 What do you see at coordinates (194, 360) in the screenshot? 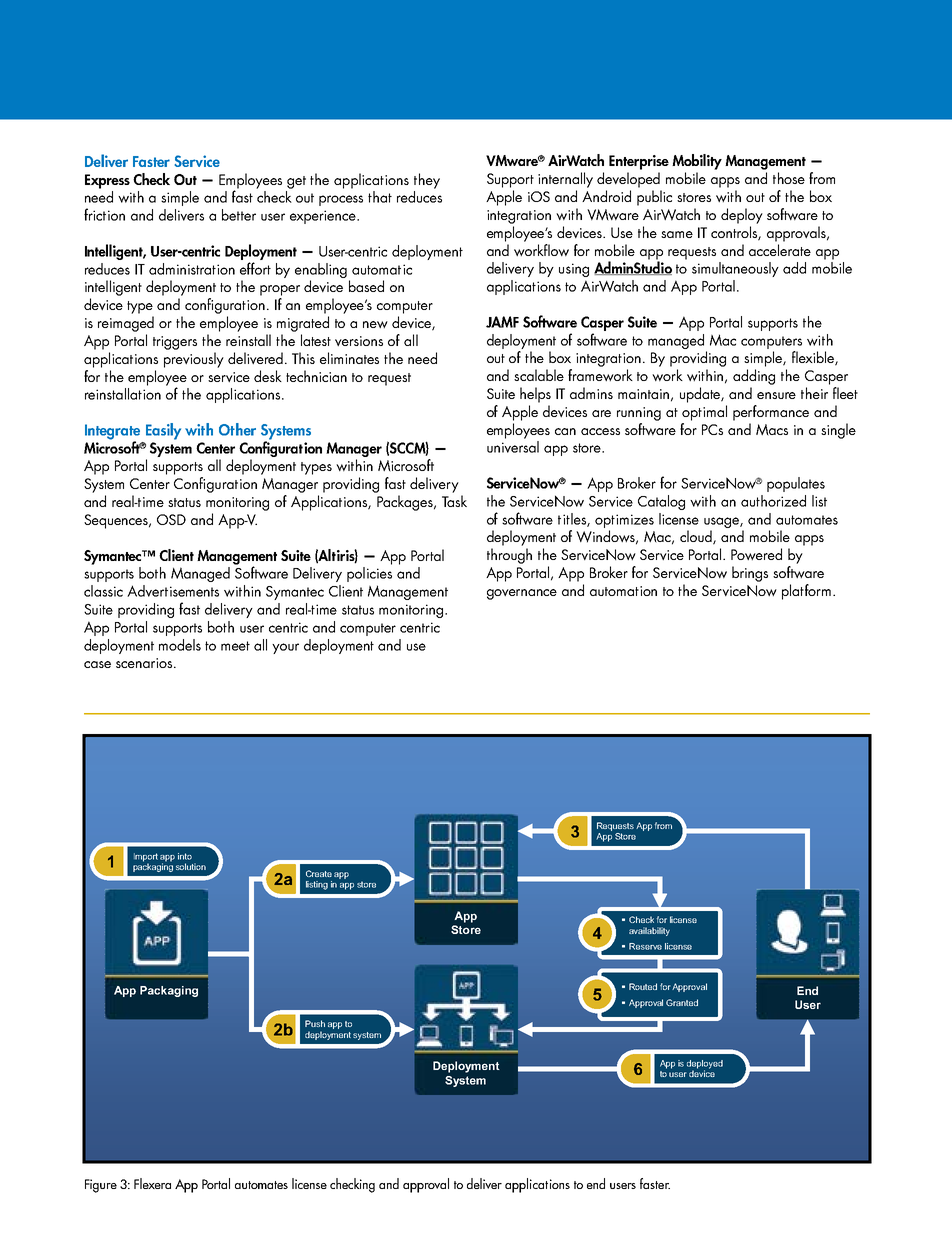
I see `previously` at bounding box center [194, 360].
